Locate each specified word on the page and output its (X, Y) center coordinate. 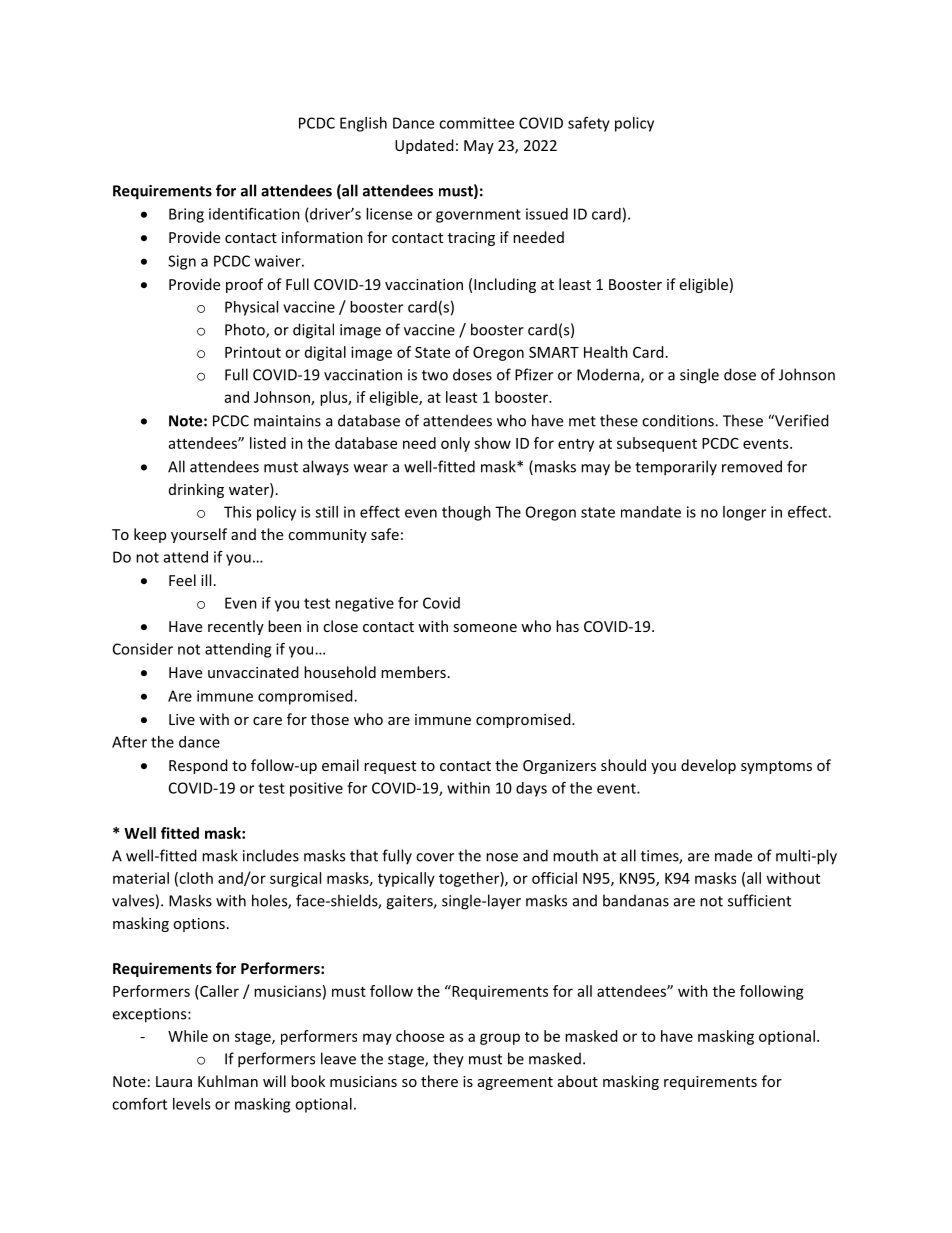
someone (485, 628)
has (567, 626)
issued (547, 214)
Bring (186, 215)
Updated (424, 146)
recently (236, 627)
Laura (174, 1081)
